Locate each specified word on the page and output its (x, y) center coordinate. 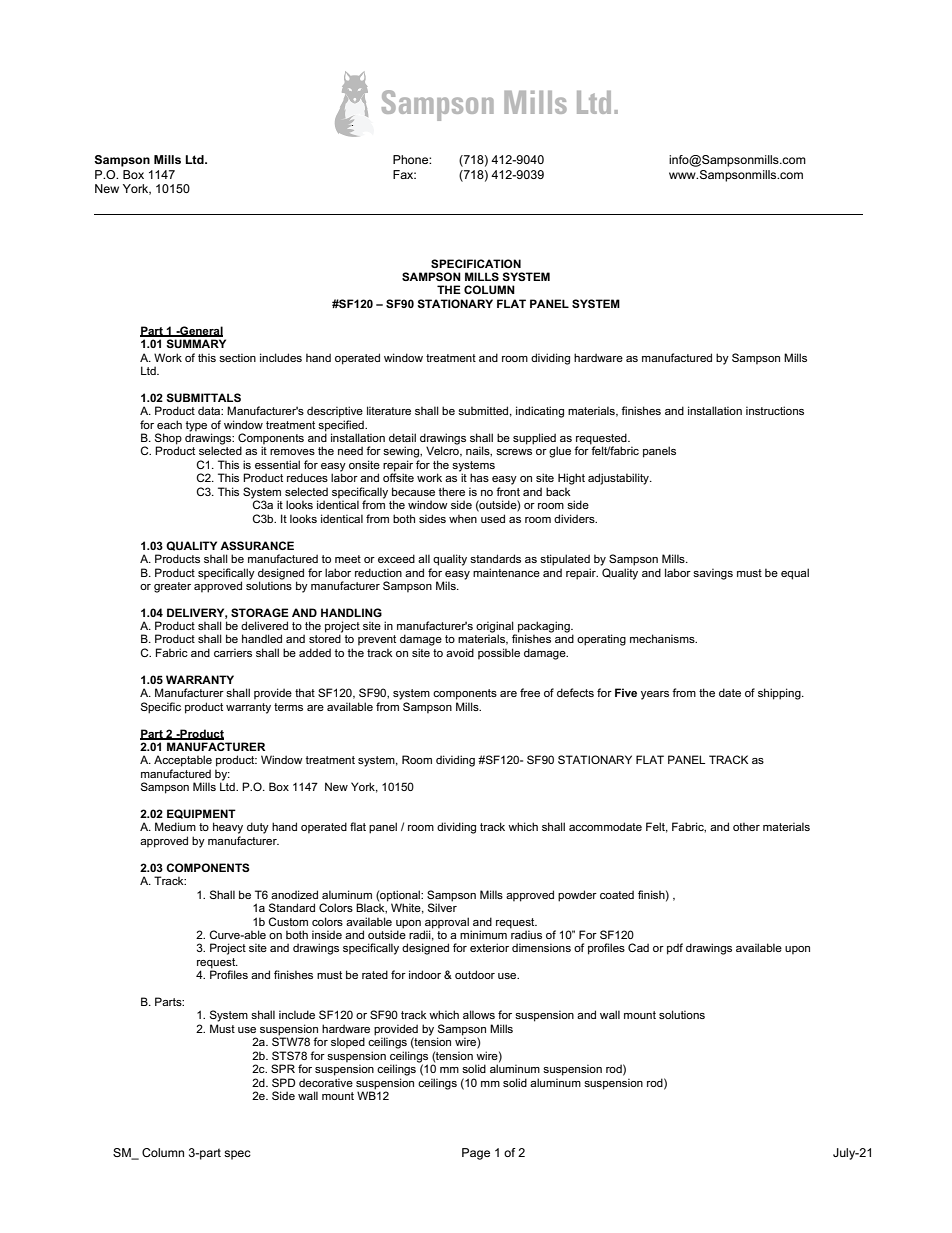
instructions (775, 410)
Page (476, 1154)
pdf (675, 949)
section (237, 357)
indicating (540, 412)
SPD (283, 1082)
